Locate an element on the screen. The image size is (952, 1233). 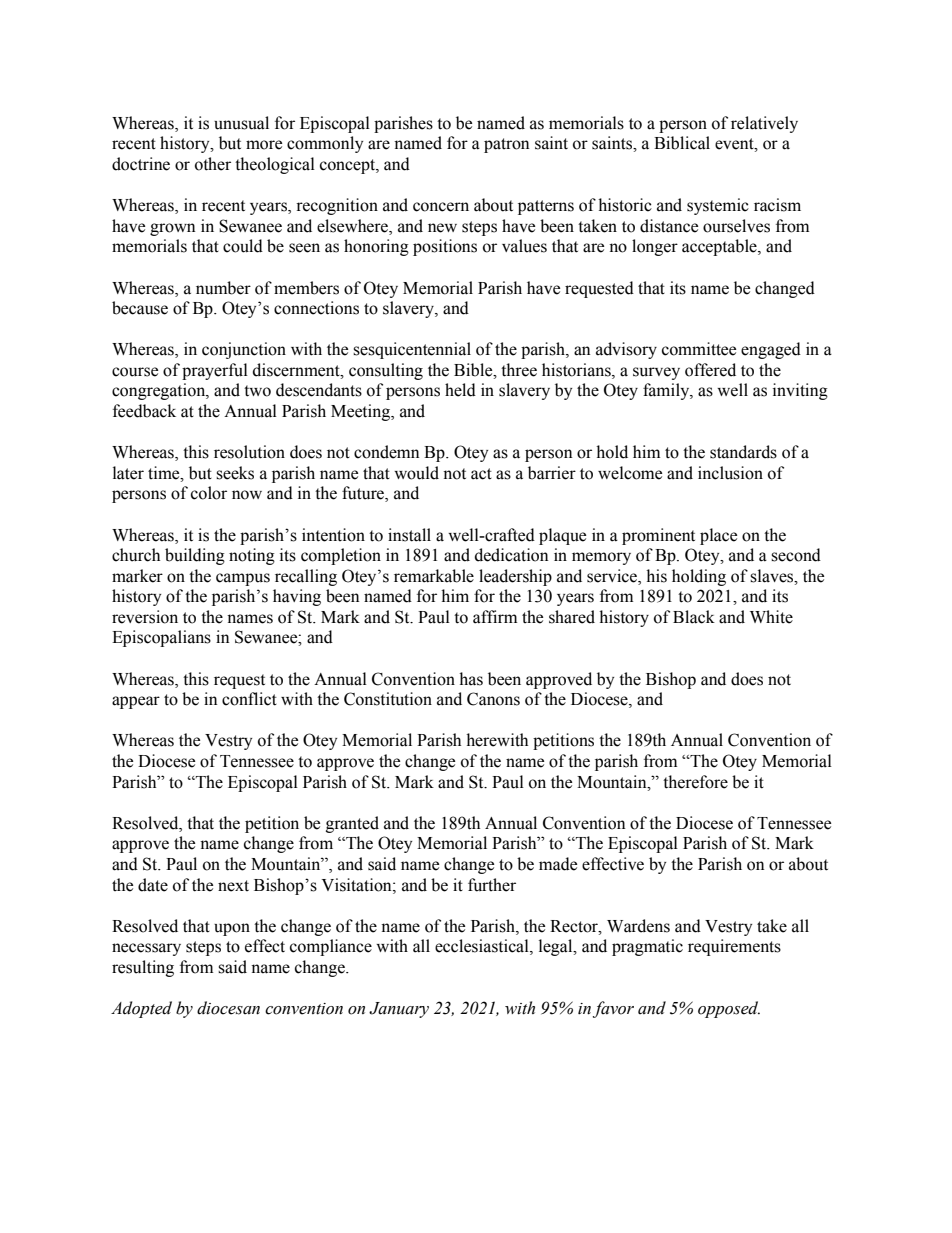
resulting is located at coordinates (143, 968).
